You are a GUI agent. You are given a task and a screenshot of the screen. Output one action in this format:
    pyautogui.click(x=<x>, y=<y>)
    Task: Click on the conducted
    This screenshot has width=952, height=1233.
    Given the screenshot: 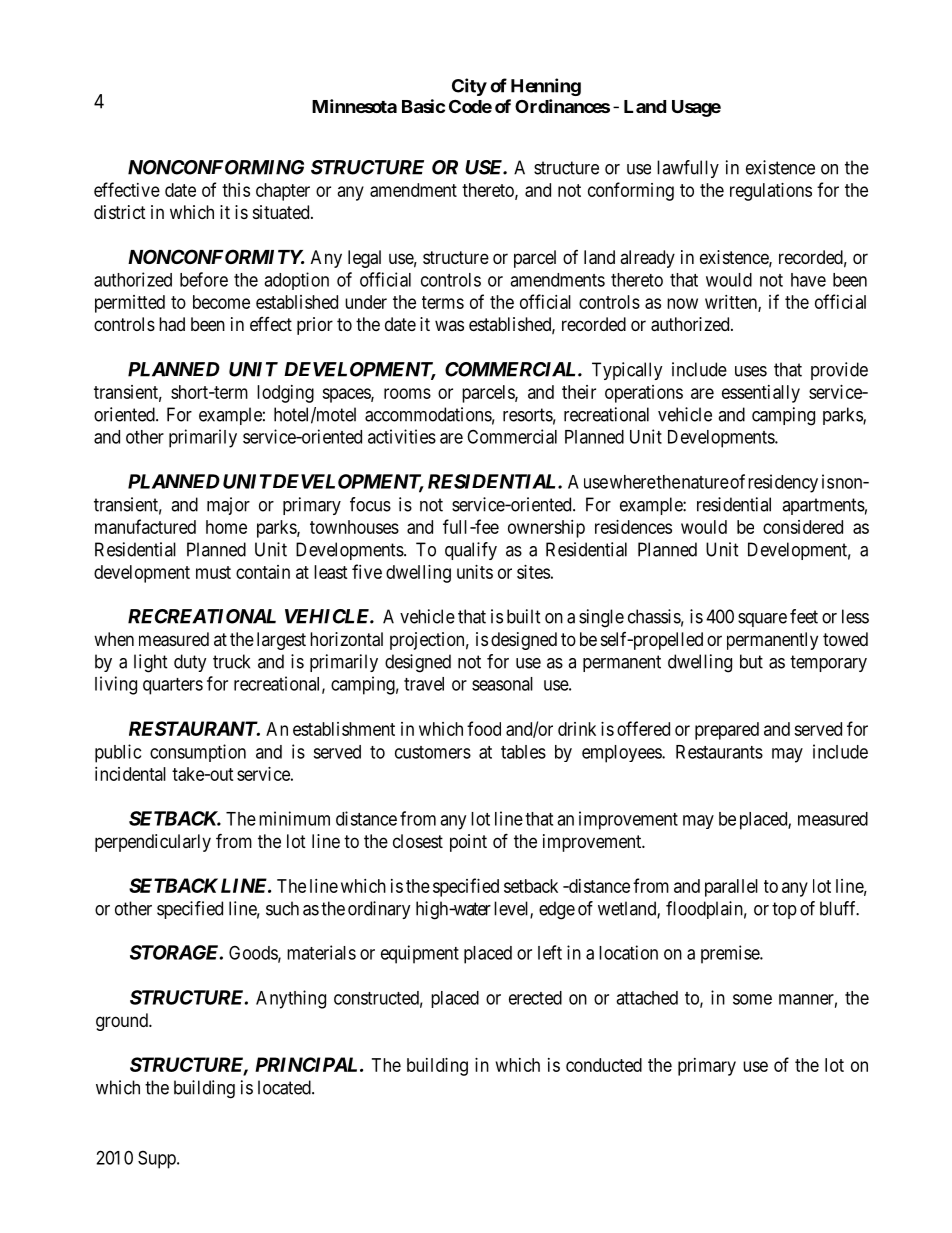 What is the action you would take?
    pyautogui.click(x=604, y=1065)
